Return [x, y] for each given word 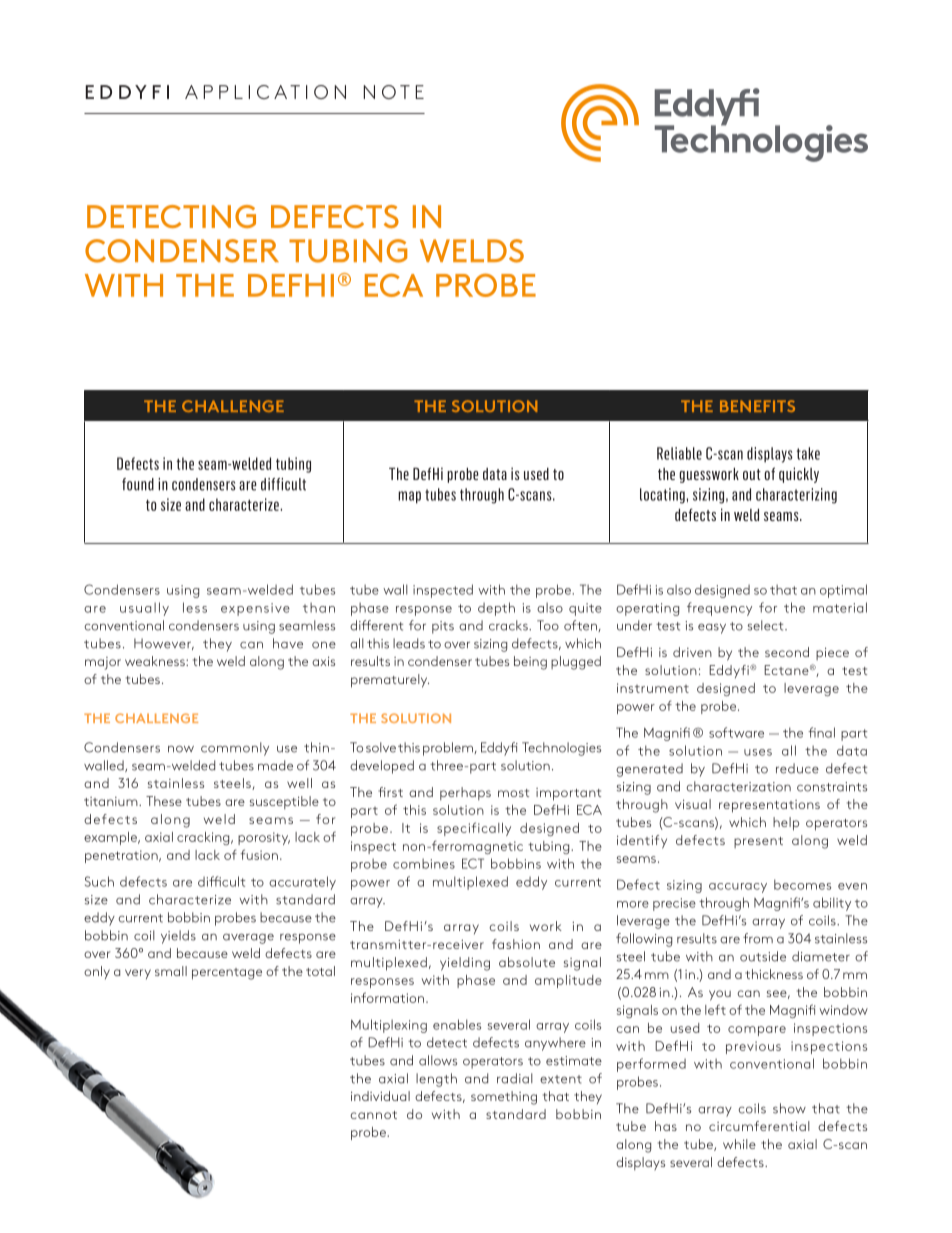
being [530, 663]
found [138, 484]
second [787, 652]
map [409, 497]
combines [424, 863]
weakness [156, 661]
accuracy [738, 888]
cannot [373, 1115]
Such [99, 881]
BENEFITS [757, 406]
